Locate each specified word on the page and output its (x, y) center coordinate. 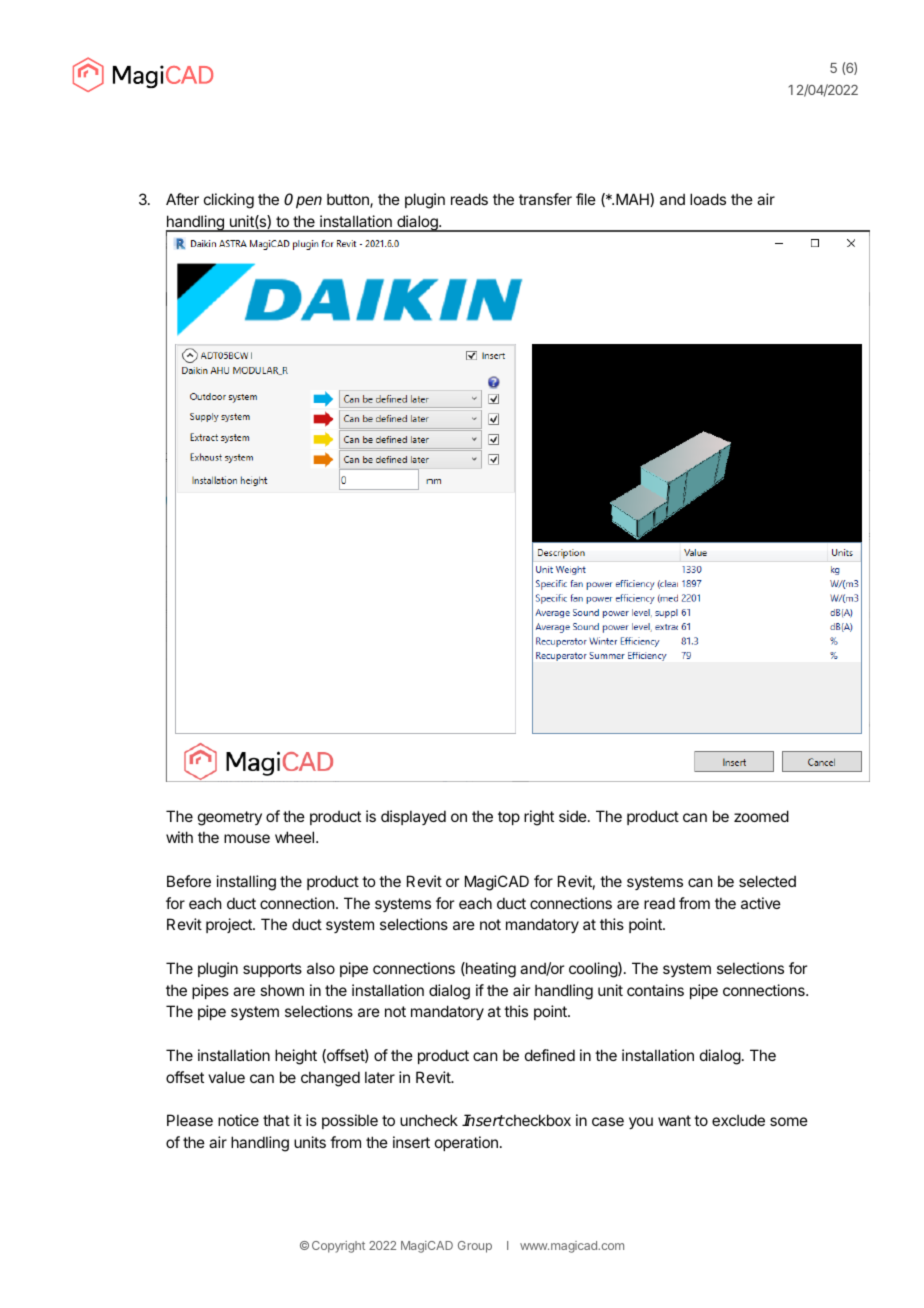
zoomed (761, 816)
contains (655, 990)
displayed (413, 817)
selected (767, 881)
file (586, 199)
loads (708, 199)
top (509, 818)
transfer (545, 199)
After (182, 199)
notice (238, 1120)
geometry (230, 818)
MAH (633, 200)
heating (490, 970)
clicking (229, 201)
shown (282, 990)
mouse (247, 838)
